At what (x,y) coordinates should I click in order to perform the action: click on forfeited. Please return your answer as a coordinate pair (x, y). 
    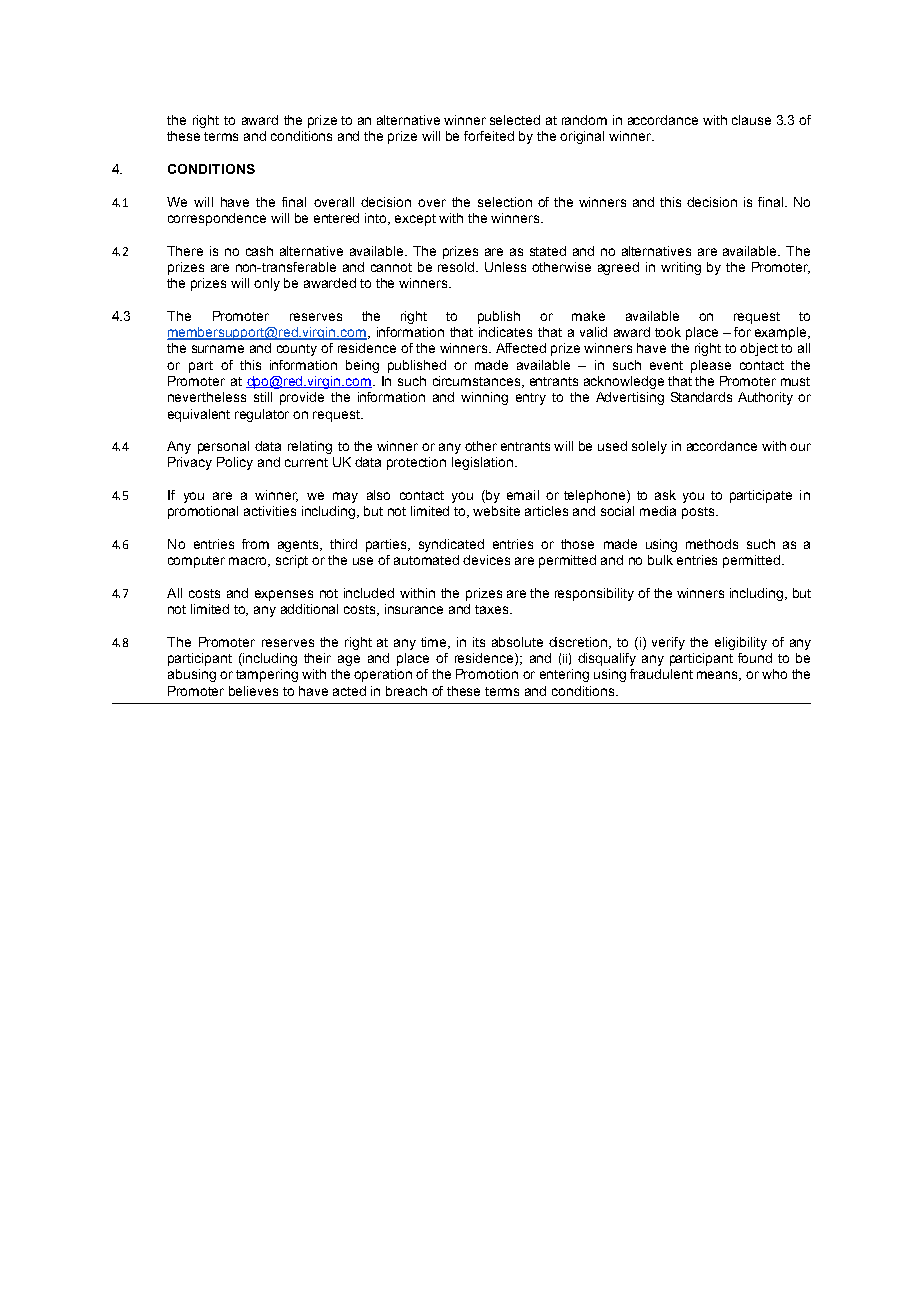
    Looking at the image, I should click on (489, 136).
